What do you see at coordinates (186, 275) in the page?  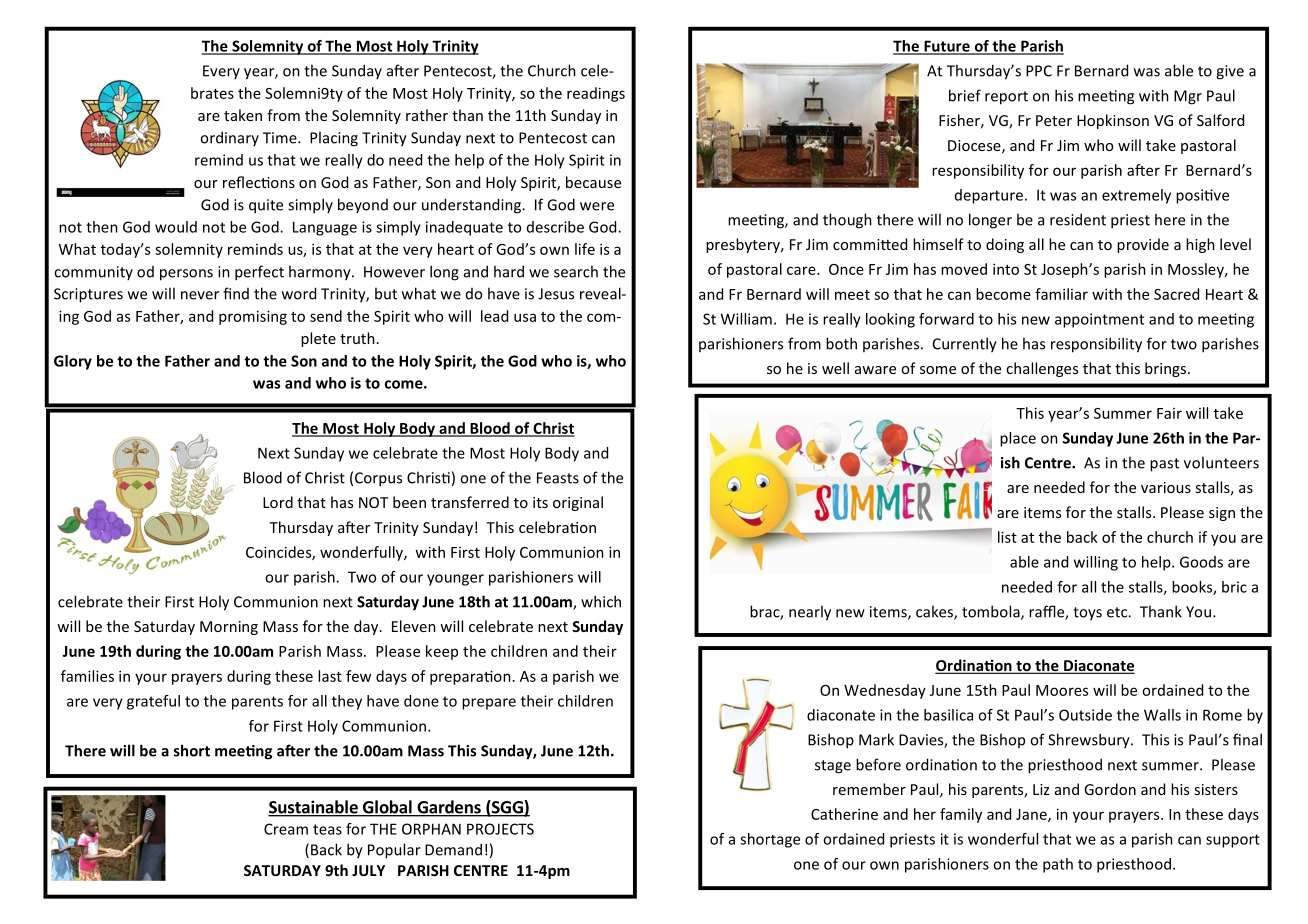 I see `persons` at bounding box center [186, 275].
